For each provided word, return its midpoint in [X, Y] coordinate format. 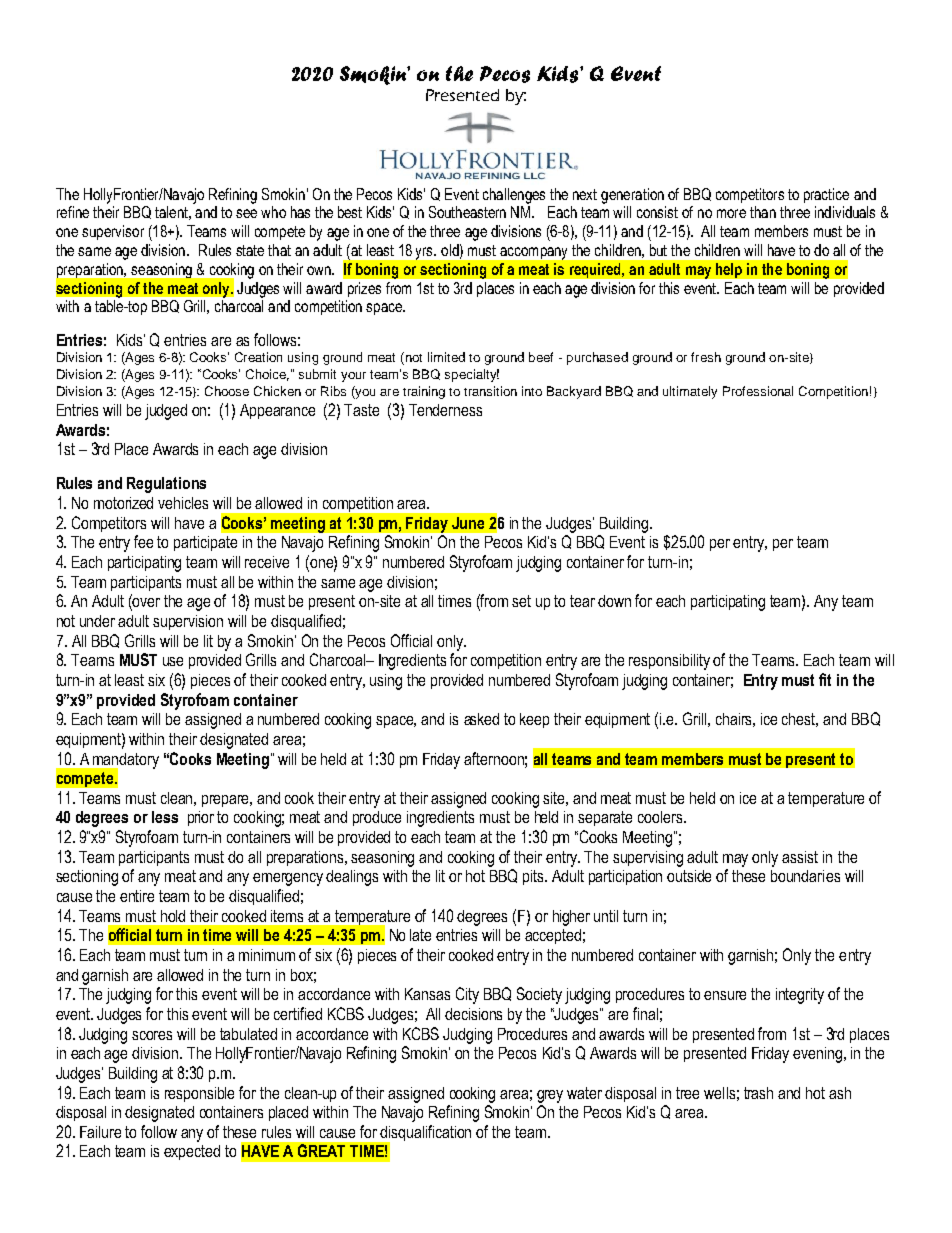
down [614, 601]
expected [192, 1152]
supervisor [113, 232]
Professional [758, 391]
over [145, 604]
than [763, 212]
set [521, 601]
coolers [661, 817]
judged [166, 412]
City [467, 995]
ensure [725, 995]
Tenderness [445, 410]
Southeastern [467, 212]
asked [481, 719]
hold [173, 916]
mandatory [125, 762]
